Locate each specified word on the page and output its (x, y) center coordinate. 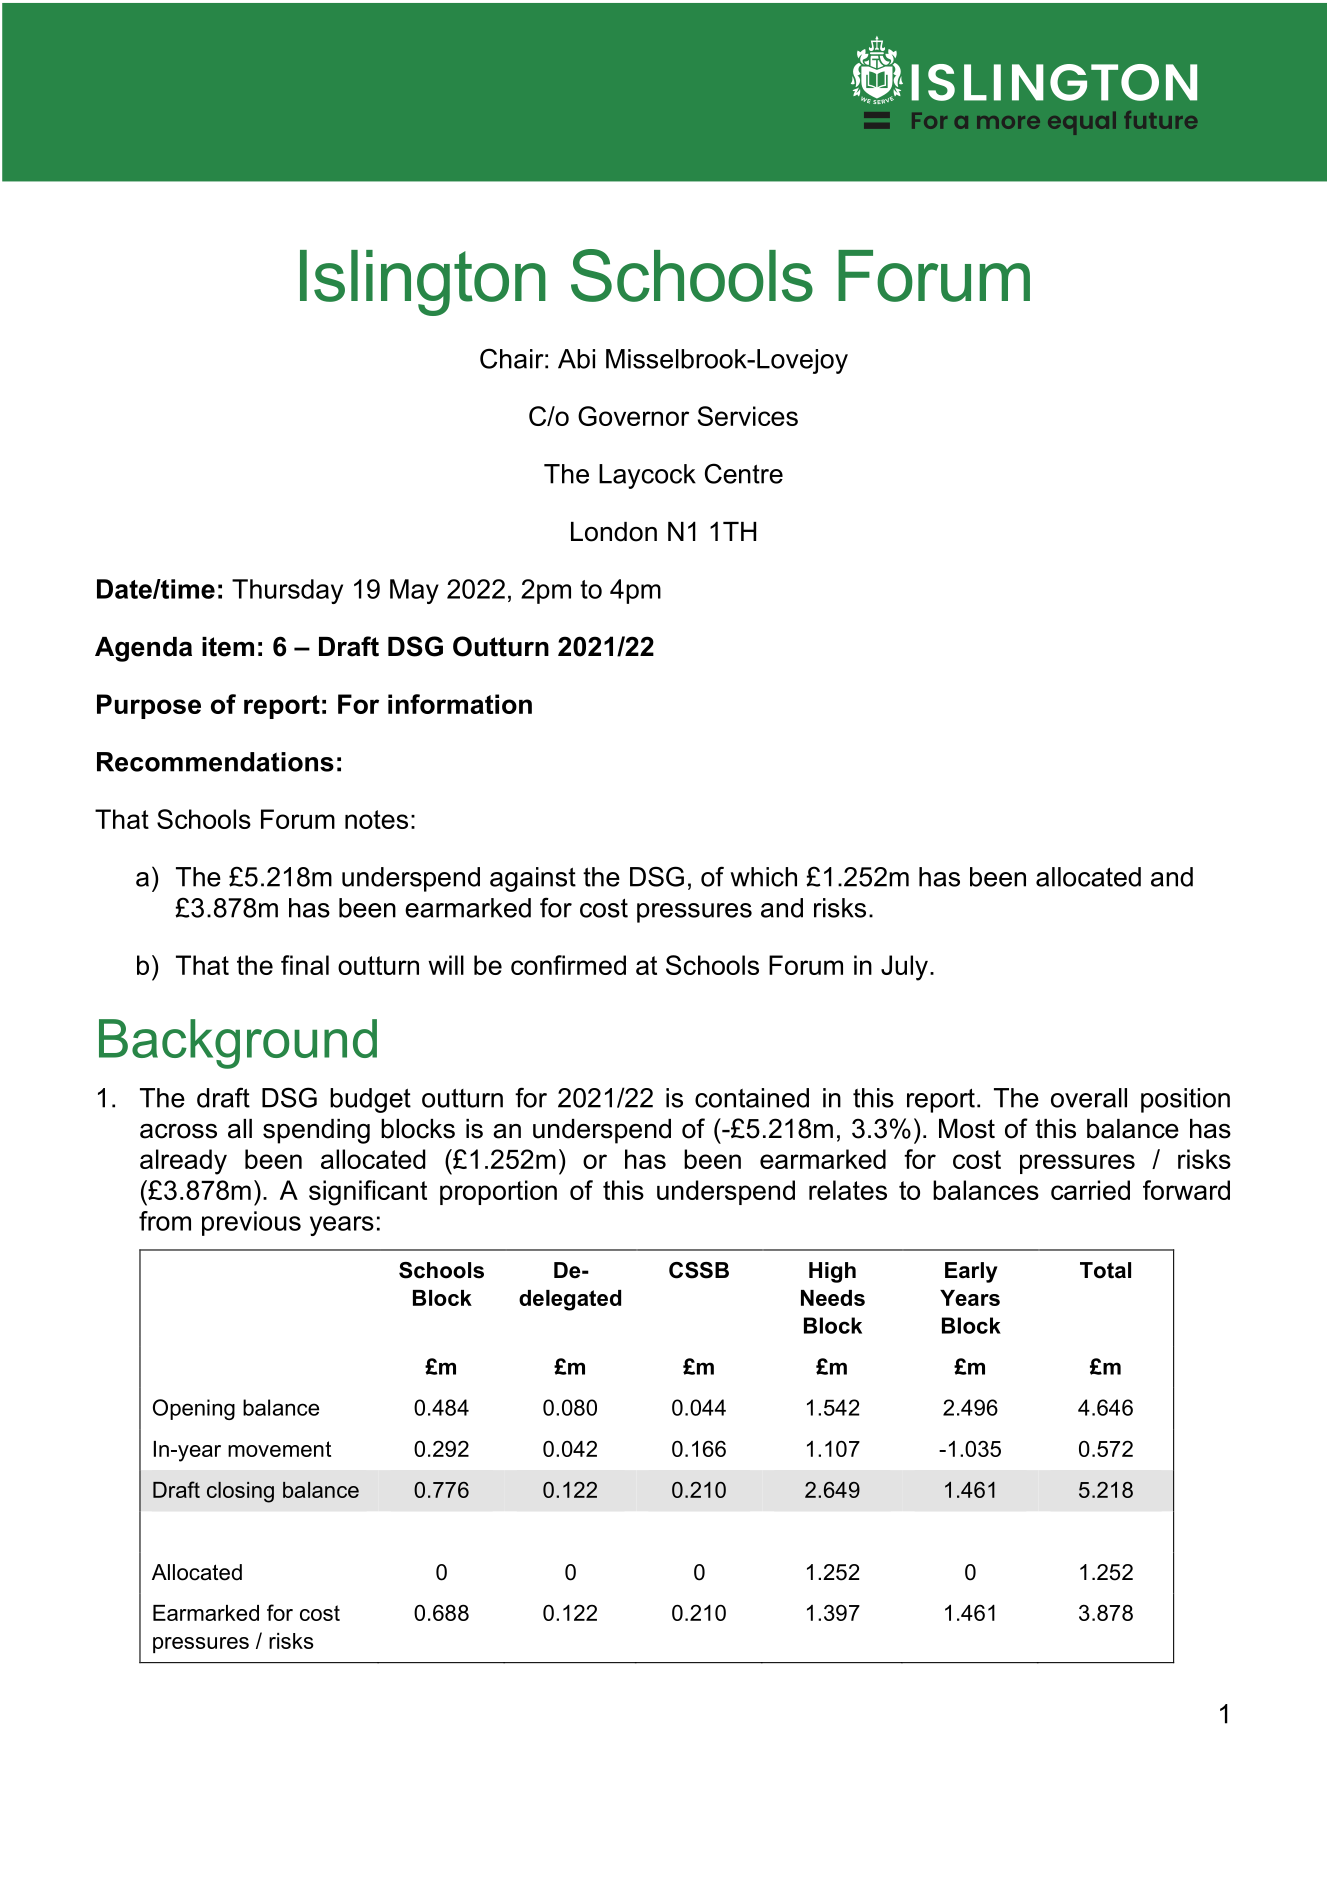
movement (279, 1449)
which (763, 877)
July (904, 968)
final (305, 965)
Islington (423, 283)
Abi (576, 359)
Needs (833, 1298)
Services (748, 416)
